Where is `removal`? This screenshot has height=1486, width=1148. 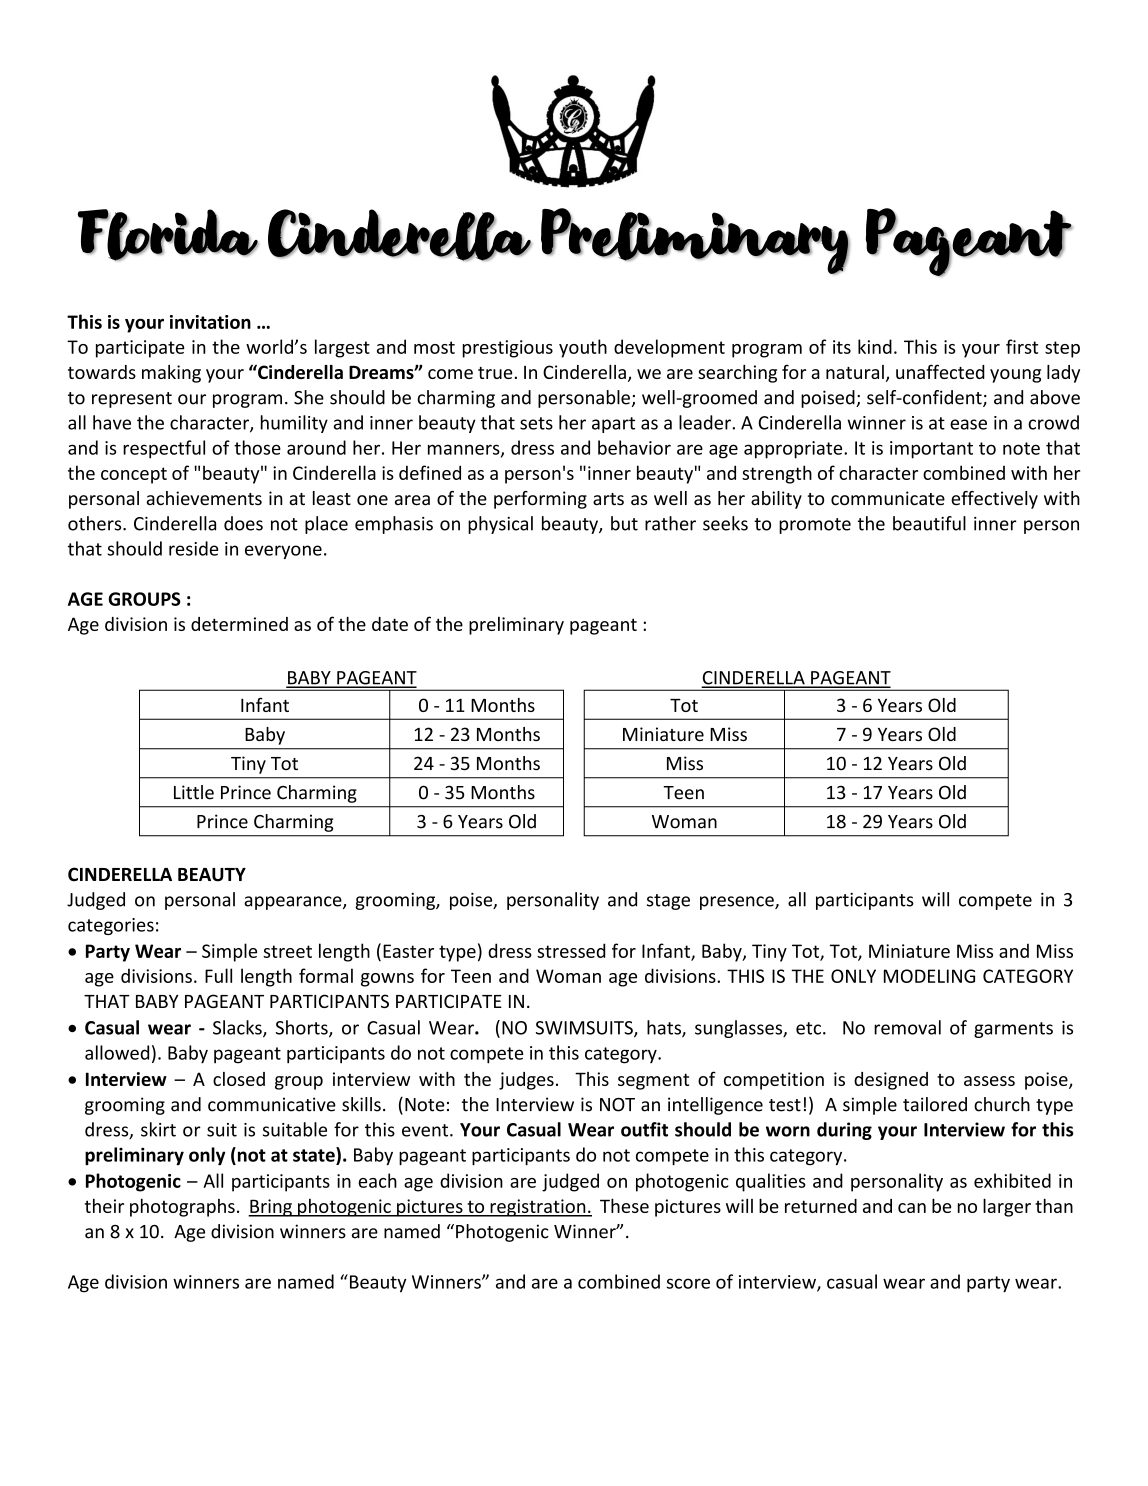
removal is located at coordinates (907, 1027).
